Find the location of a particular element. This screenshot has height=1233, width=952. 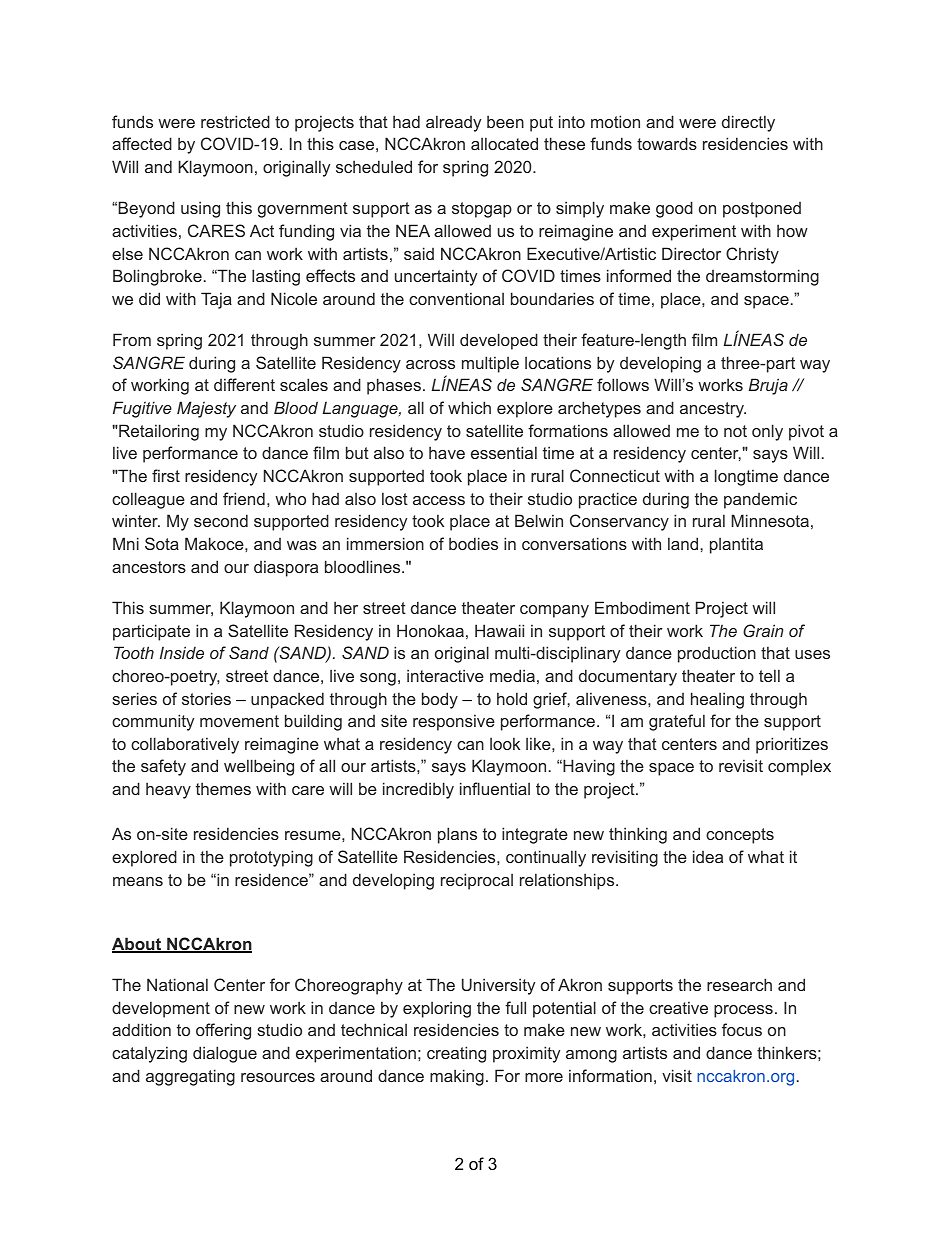

concepts is located at coordinates (740, 836).
